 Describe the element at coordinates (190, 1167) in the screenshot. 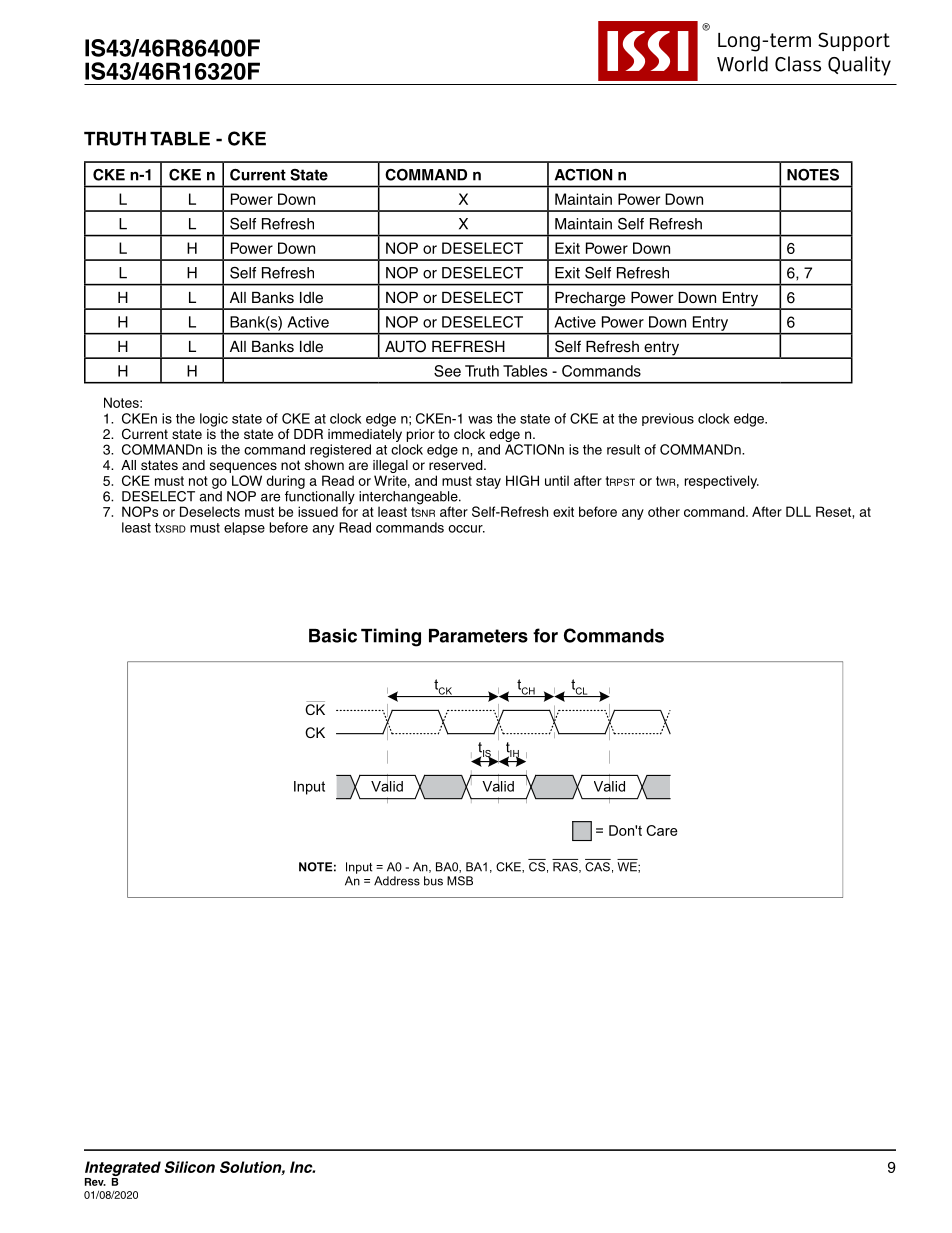

I see `Silicon` at that location.
